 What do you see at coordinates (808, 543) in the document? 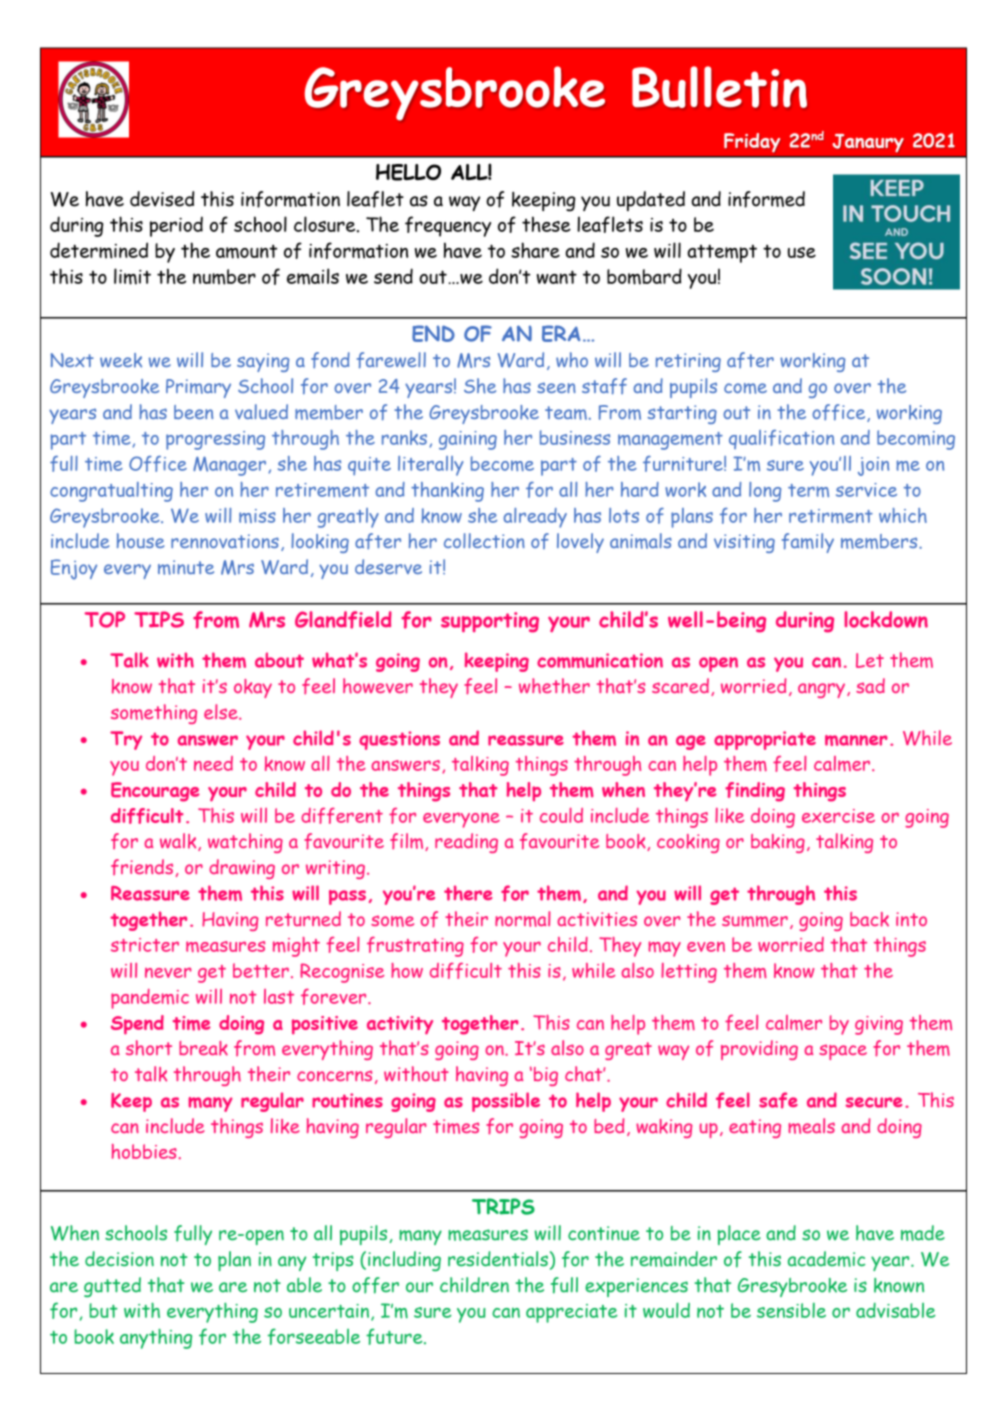
I see `family` at bounding box center [808, 543].
